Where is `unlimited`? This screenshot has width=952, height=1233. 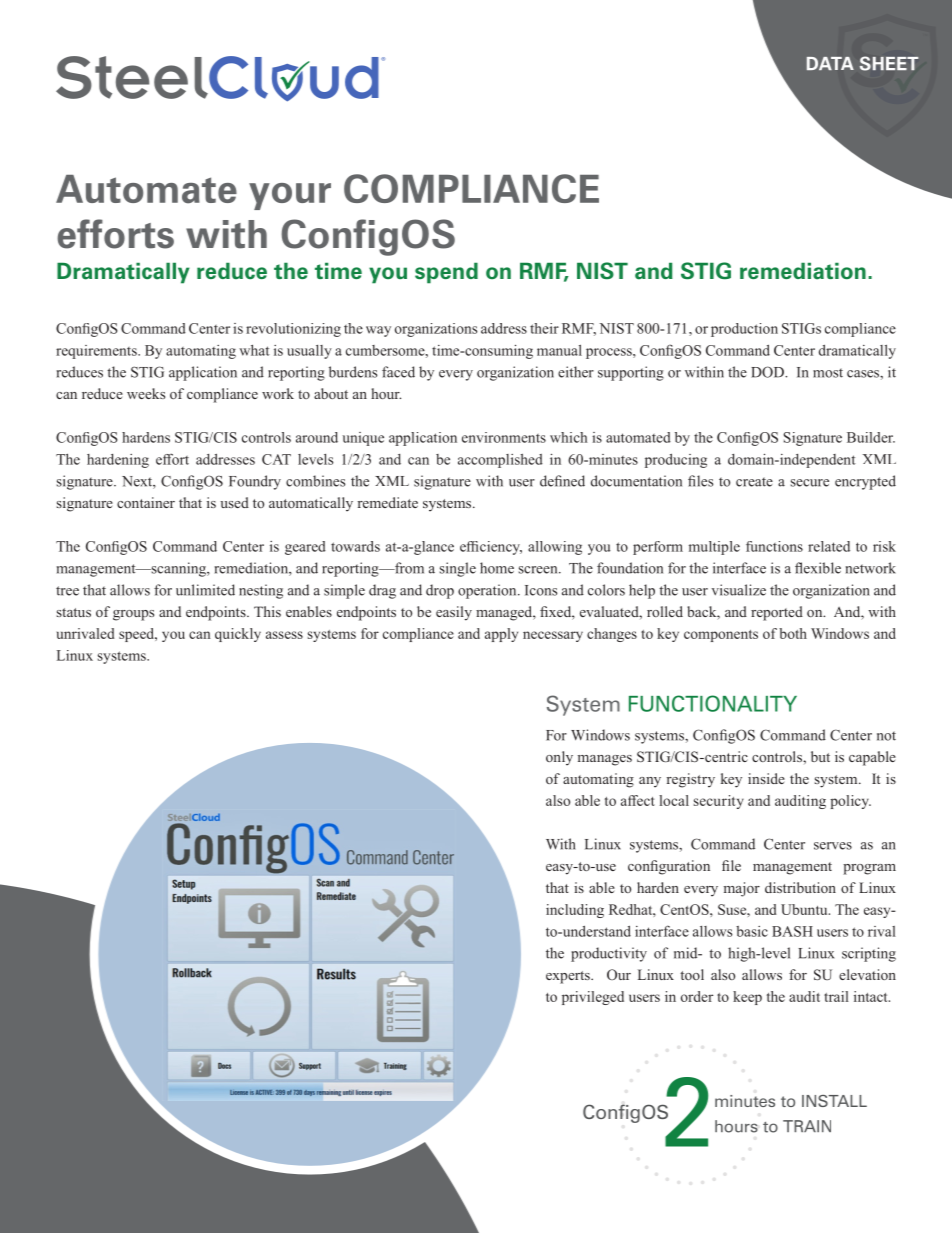 unlimited is located at coordinates (205, 590).
